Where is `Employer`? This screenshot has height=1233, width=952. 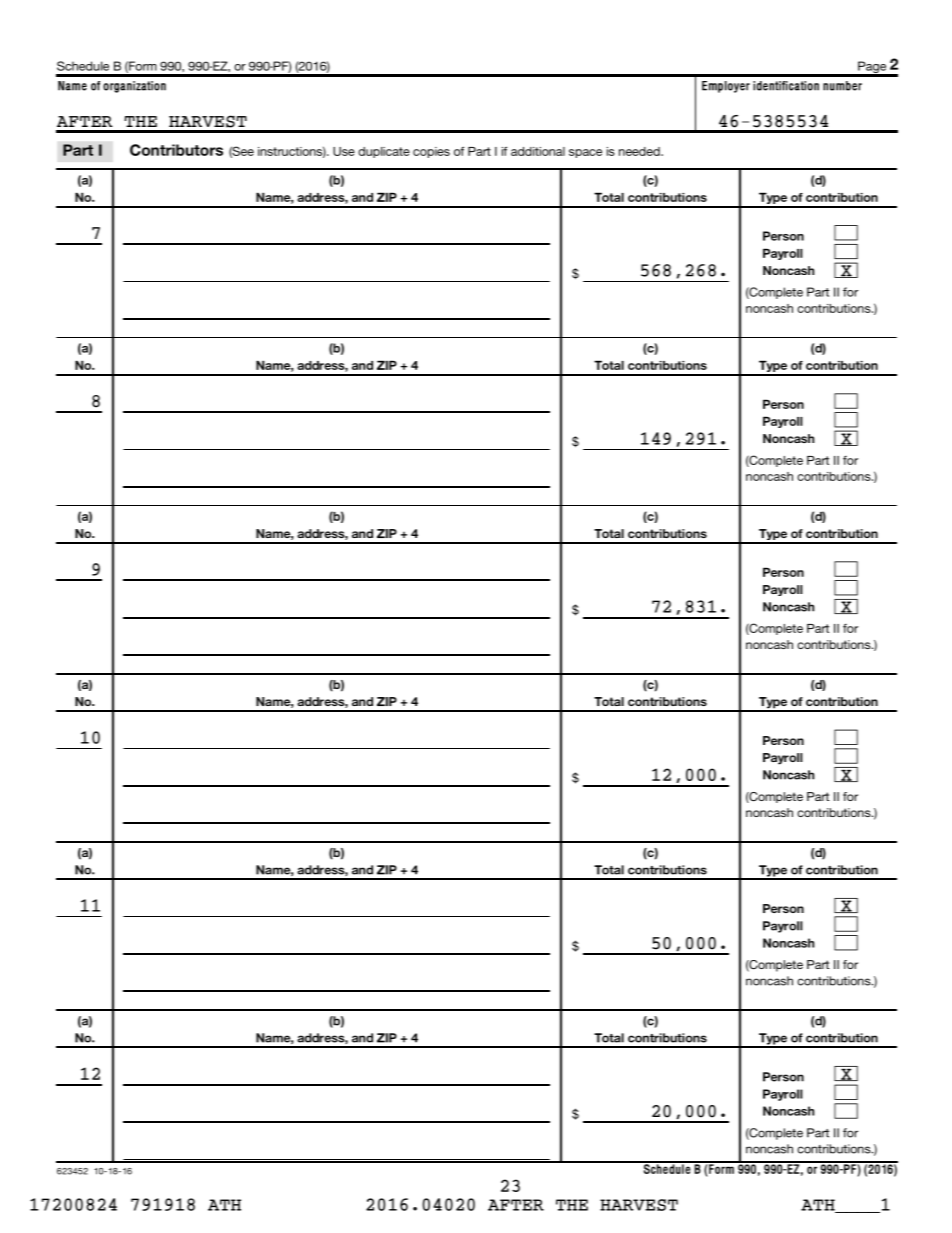
Employer is located at coordinates (726, 87).
